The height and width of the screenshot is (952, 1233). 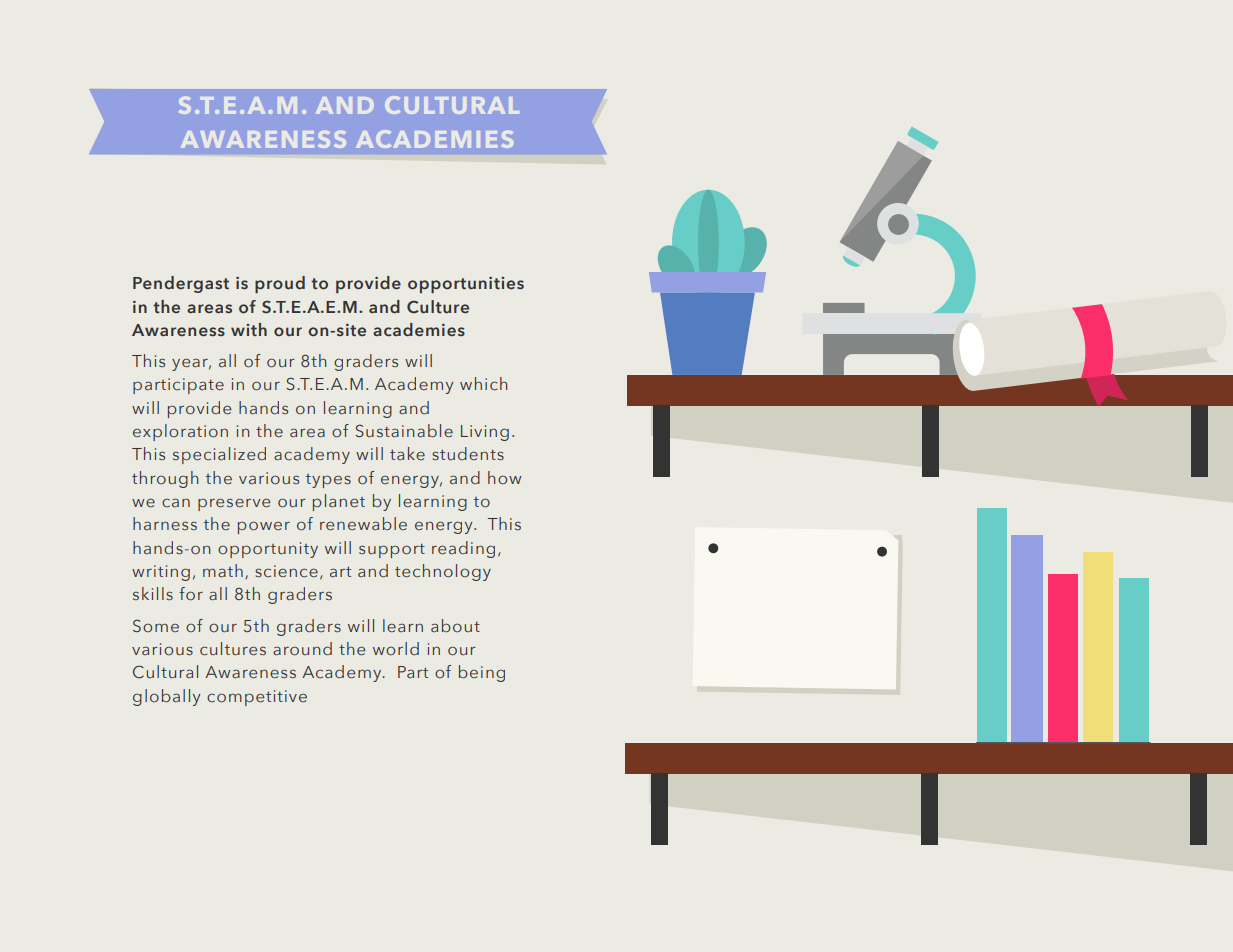 What do you see at coordinates (484, 384) in the screenshot?
I see `which` at bounding box center [484, 384].
